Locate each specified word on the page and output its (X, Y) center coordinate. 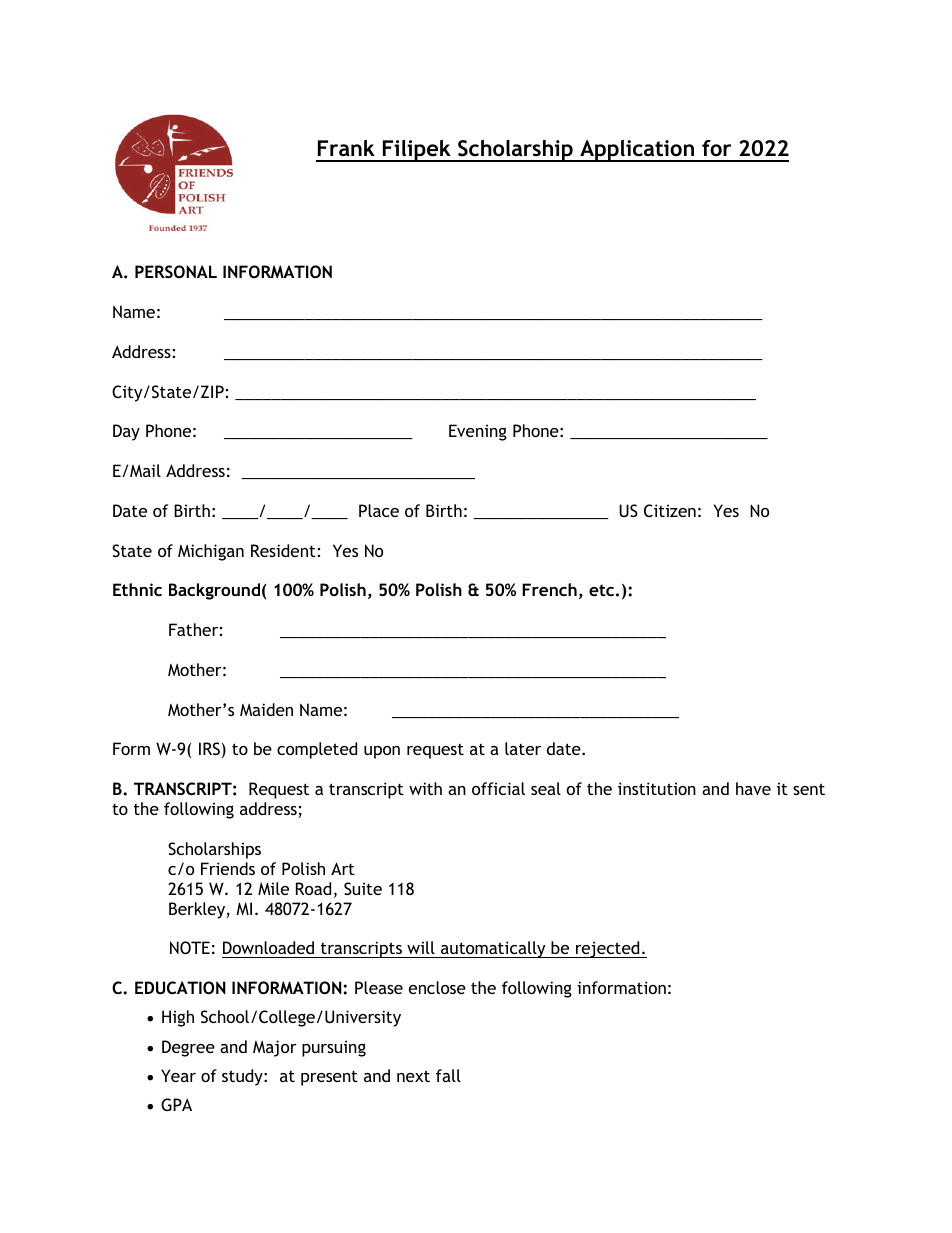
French (549, 589)
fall (448, 1075)
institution (657, 788)
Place (379, 510)
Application (637, 151)
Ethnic (137, 589)
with (425, 788)
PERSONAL (176, 271)
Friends (228, 868)
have (753, 788)
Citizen (670, 510)
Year (178, 1075)
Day (126, 432)
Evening (478, 432)
